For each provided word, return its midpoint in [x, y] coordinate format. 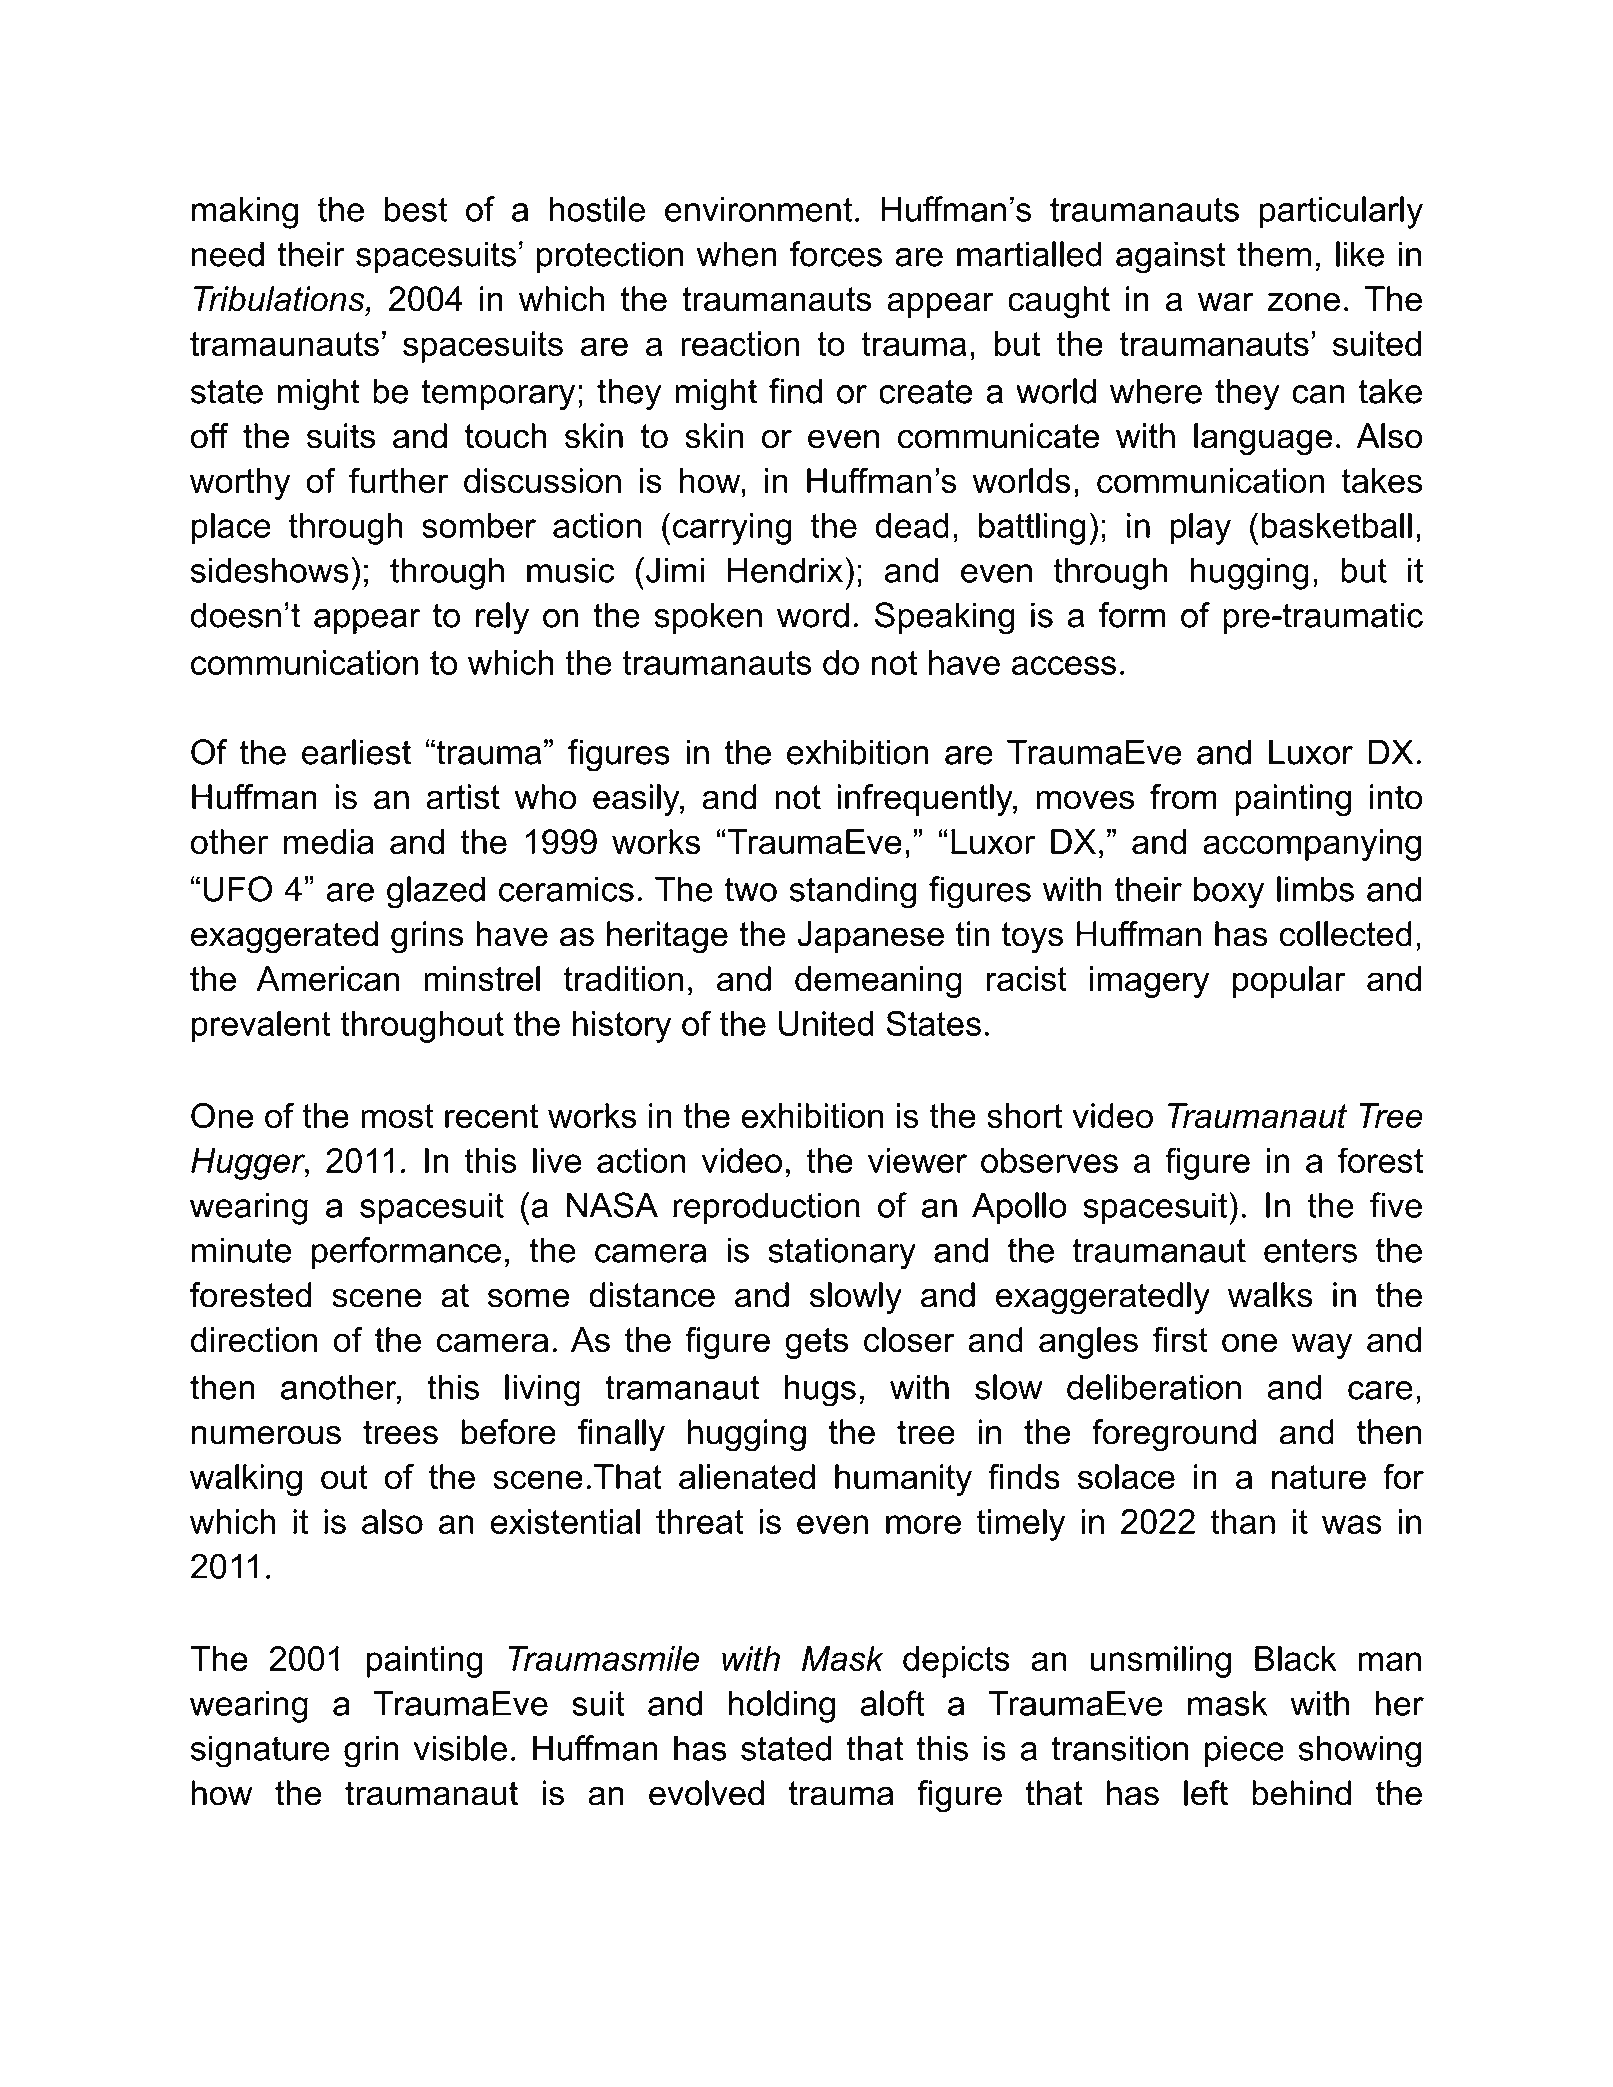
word [813, 615]
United [826, 1023]
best [416, 209]
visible [460, 1748]
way [1322, 1346]
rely [502, 618]
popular [1289, 982]
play [1200, 529]
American [327, 979]
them [1274, 254]
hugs [820, 1390]
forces [836, 254]
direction [254, 1340]
